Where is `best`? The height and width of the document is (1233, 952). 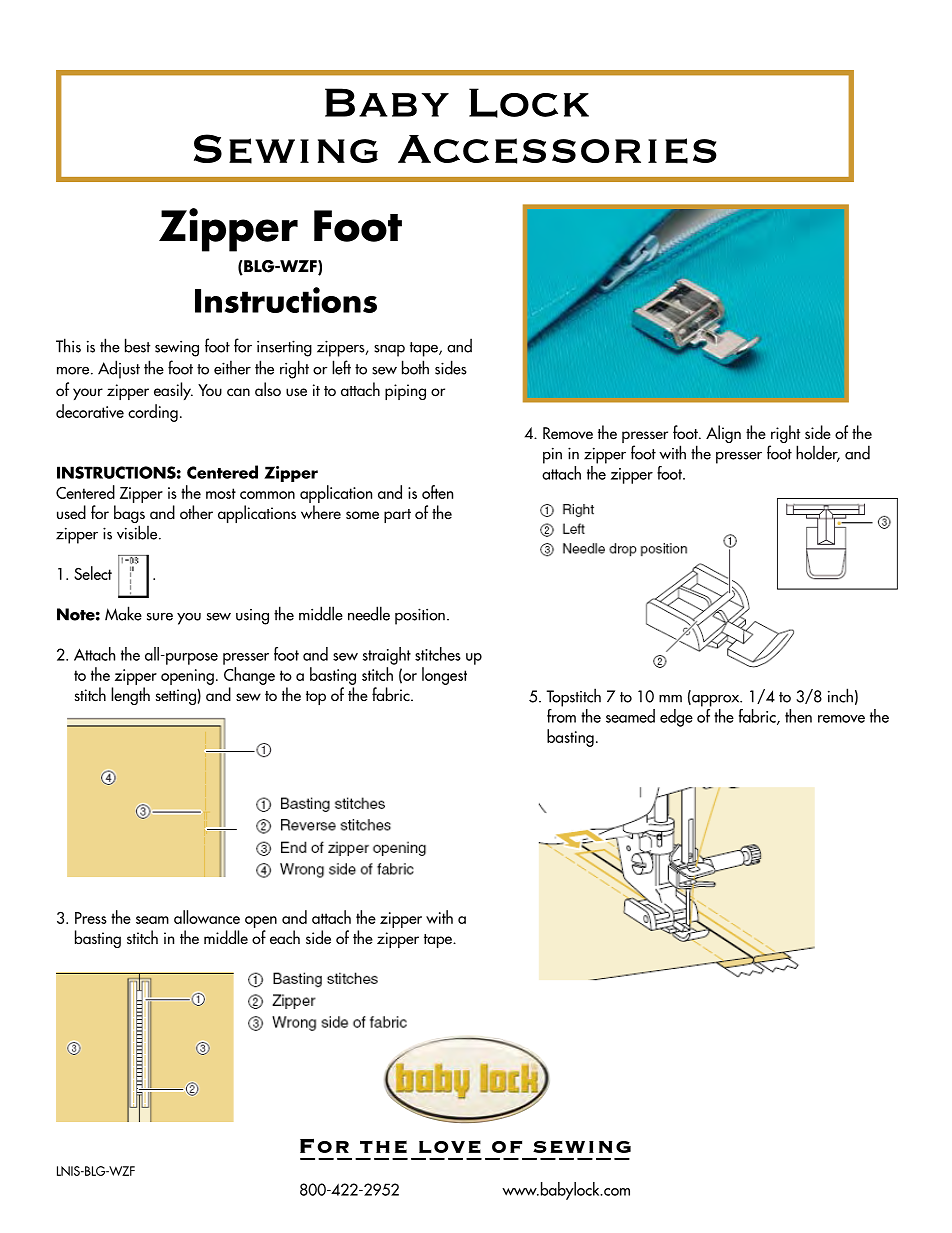
best is located at coordinates (137, 345).
